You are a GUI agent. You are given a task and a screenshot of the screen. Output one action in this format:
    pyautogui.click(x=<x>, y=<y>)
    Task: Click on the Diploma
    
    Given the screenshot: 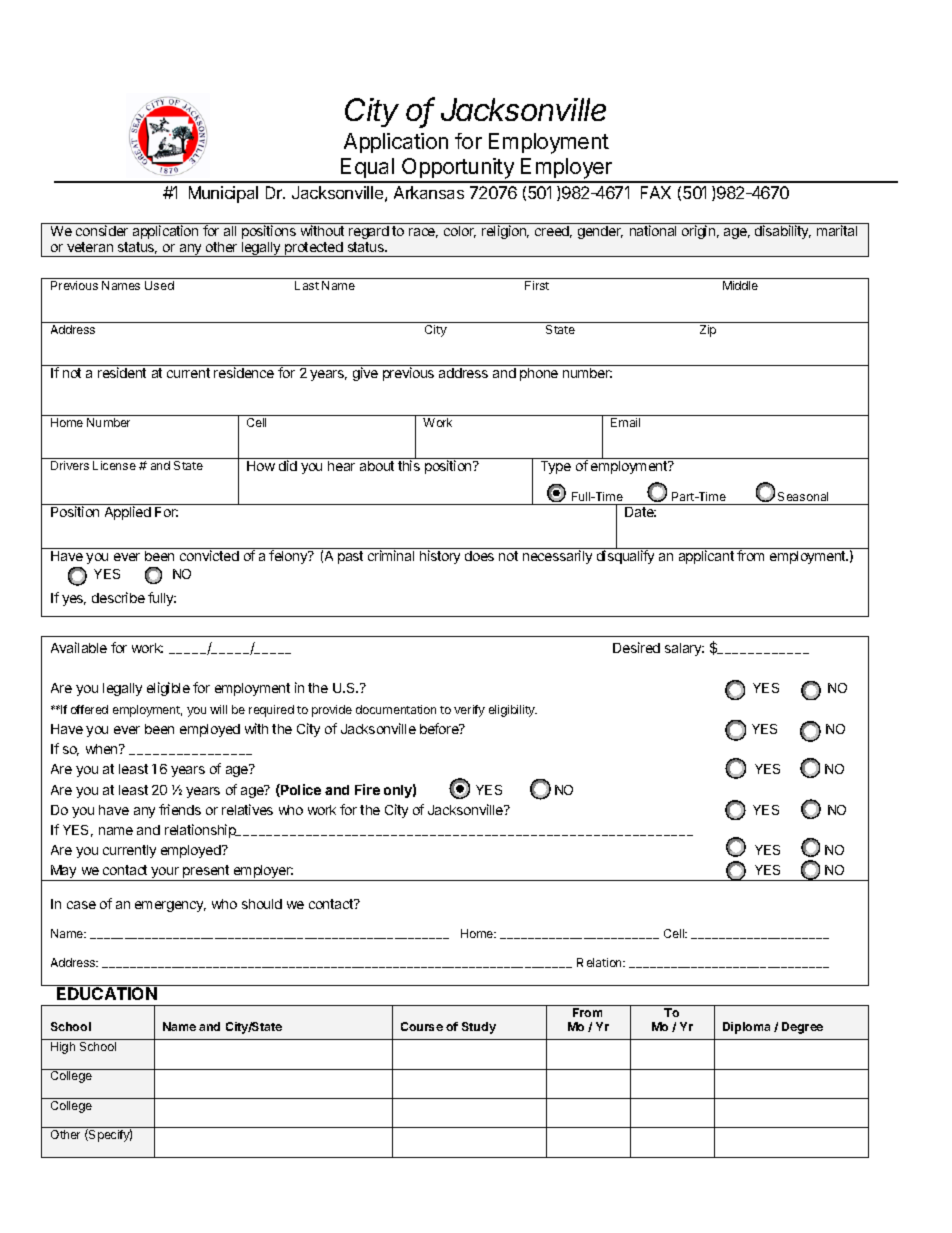 What is the action you would take?
    pyautogui.click(x=746, y=1028)
